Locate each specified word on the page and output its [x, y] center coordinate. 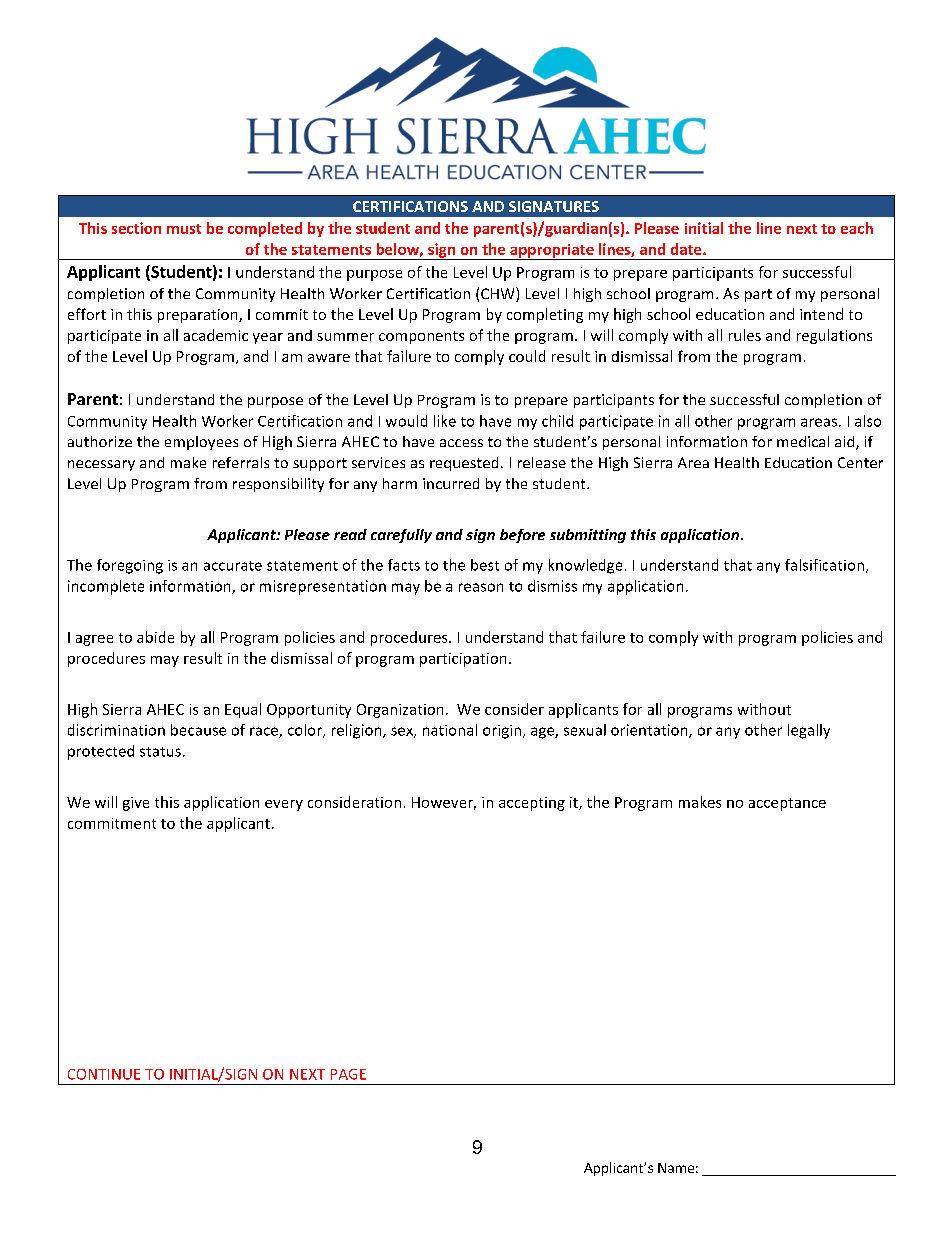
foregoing [130, 566]
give [136, 804]
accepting [532, 804]
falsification [824, 565]
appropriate [552, 252]
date [687, 249]
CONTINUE [104, 1074]
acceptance [787, 804]
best [485, 565]
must [184, 229]
